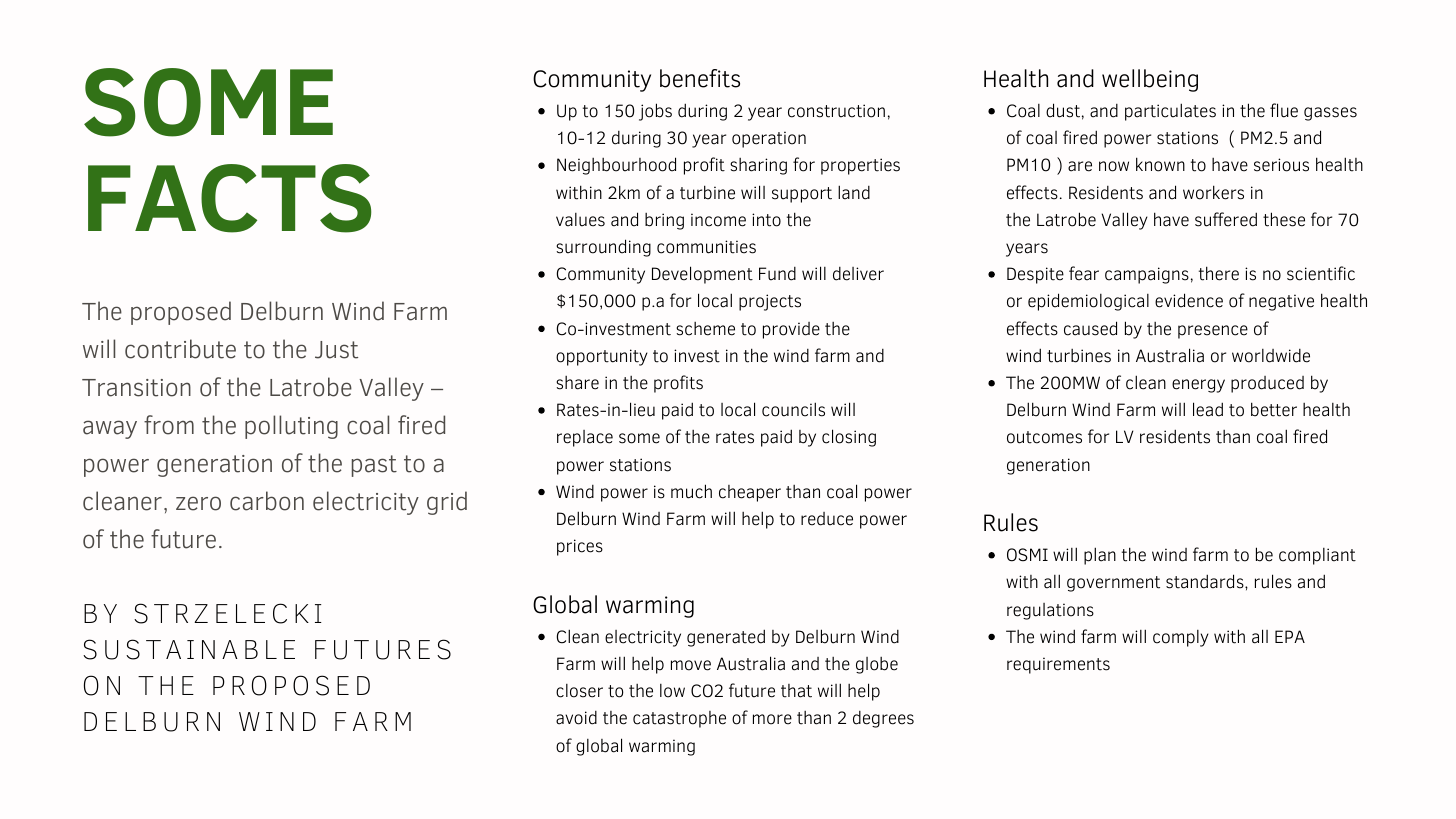  I want to click on FACTS, so click(229, 198).
